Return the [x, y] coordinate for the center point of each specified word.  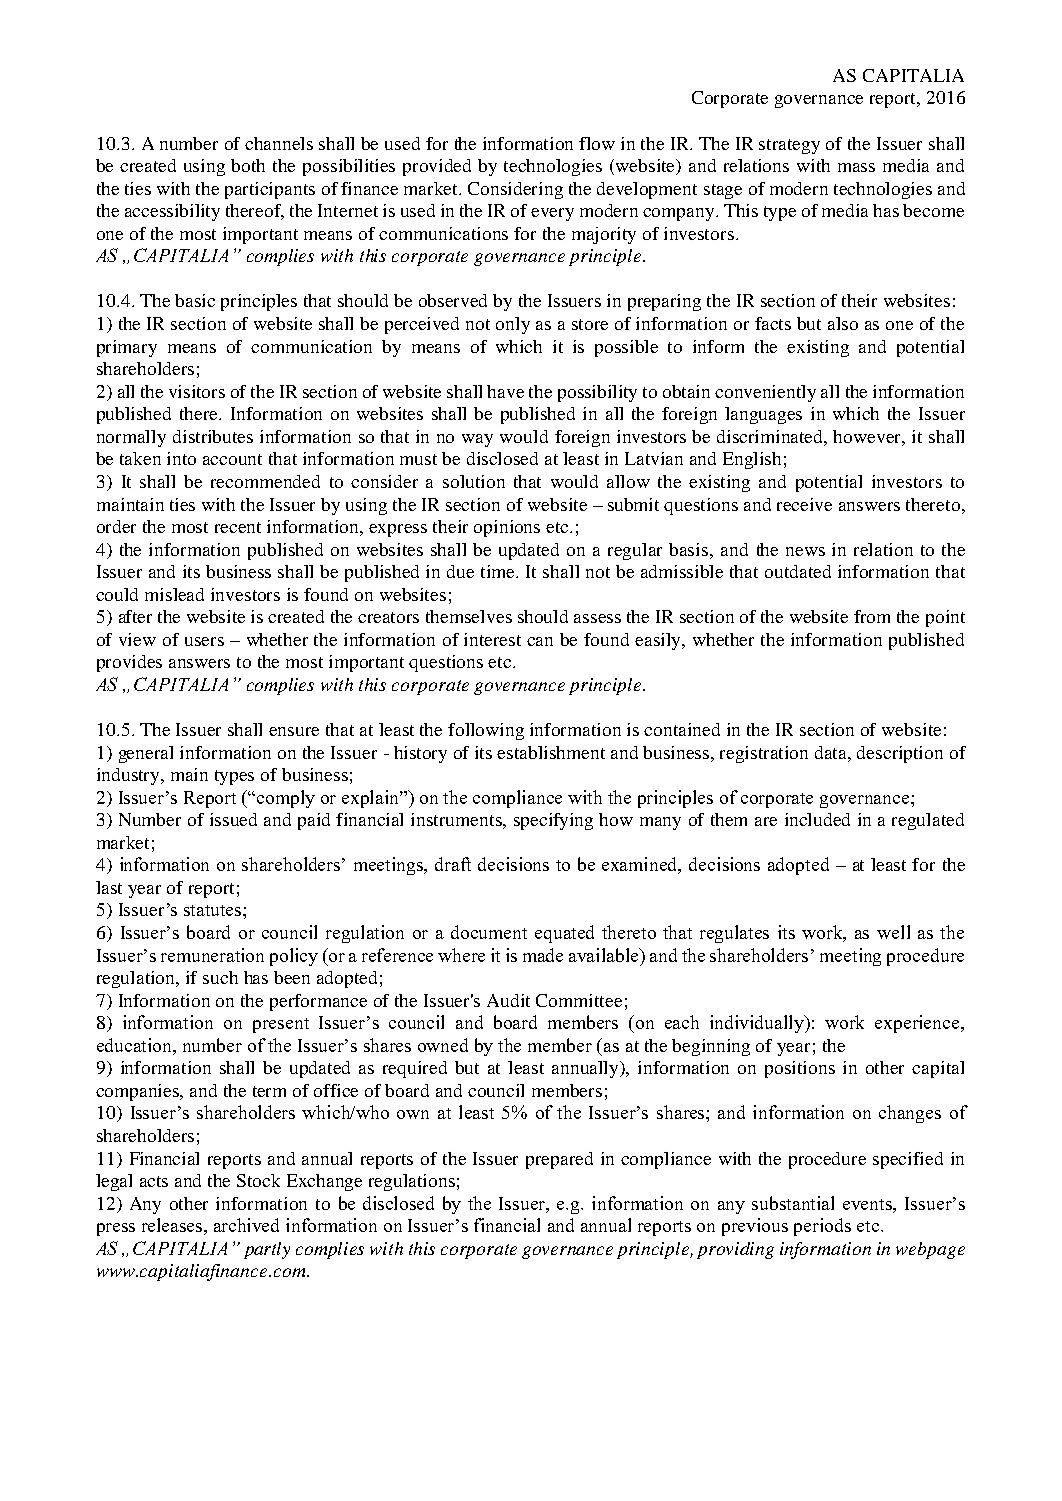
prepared [559, 1160]
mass [856, 167]
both [248, 165]
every [552, 214]
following [486, 731]
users [204, 641]
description [900, 754]
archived [246, 1225]
